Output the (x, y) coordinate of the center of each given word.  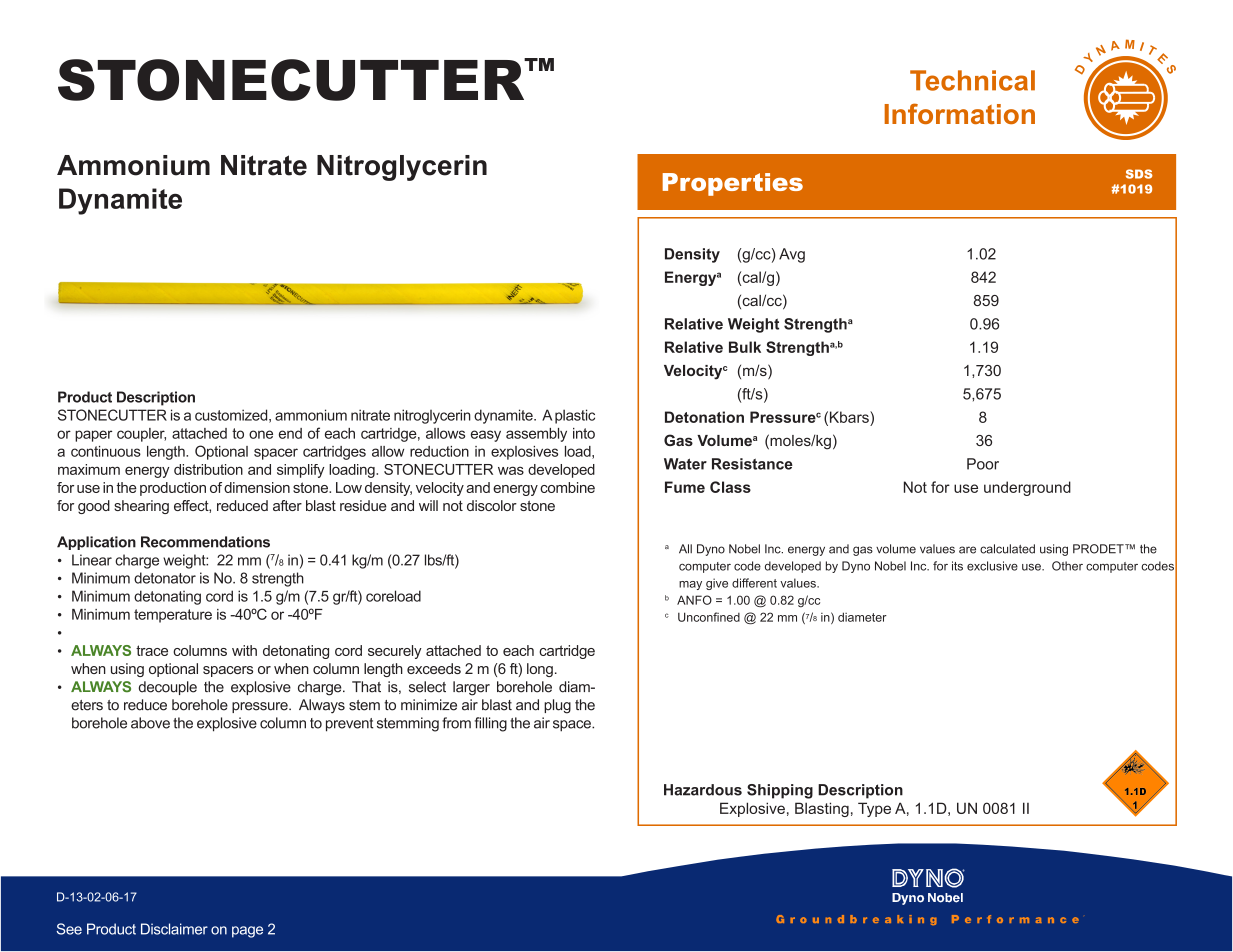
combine (567, 487)
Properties (733, 184)
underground (1027, 488)
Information (959, 113)
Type (874, 809)
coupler (141, 435)
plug (557, 706)
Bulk (745, 347)
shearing (141, 507)
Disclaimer (174, 929)
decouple (168, 688)
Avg (792, 255)
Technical (972, 80)
